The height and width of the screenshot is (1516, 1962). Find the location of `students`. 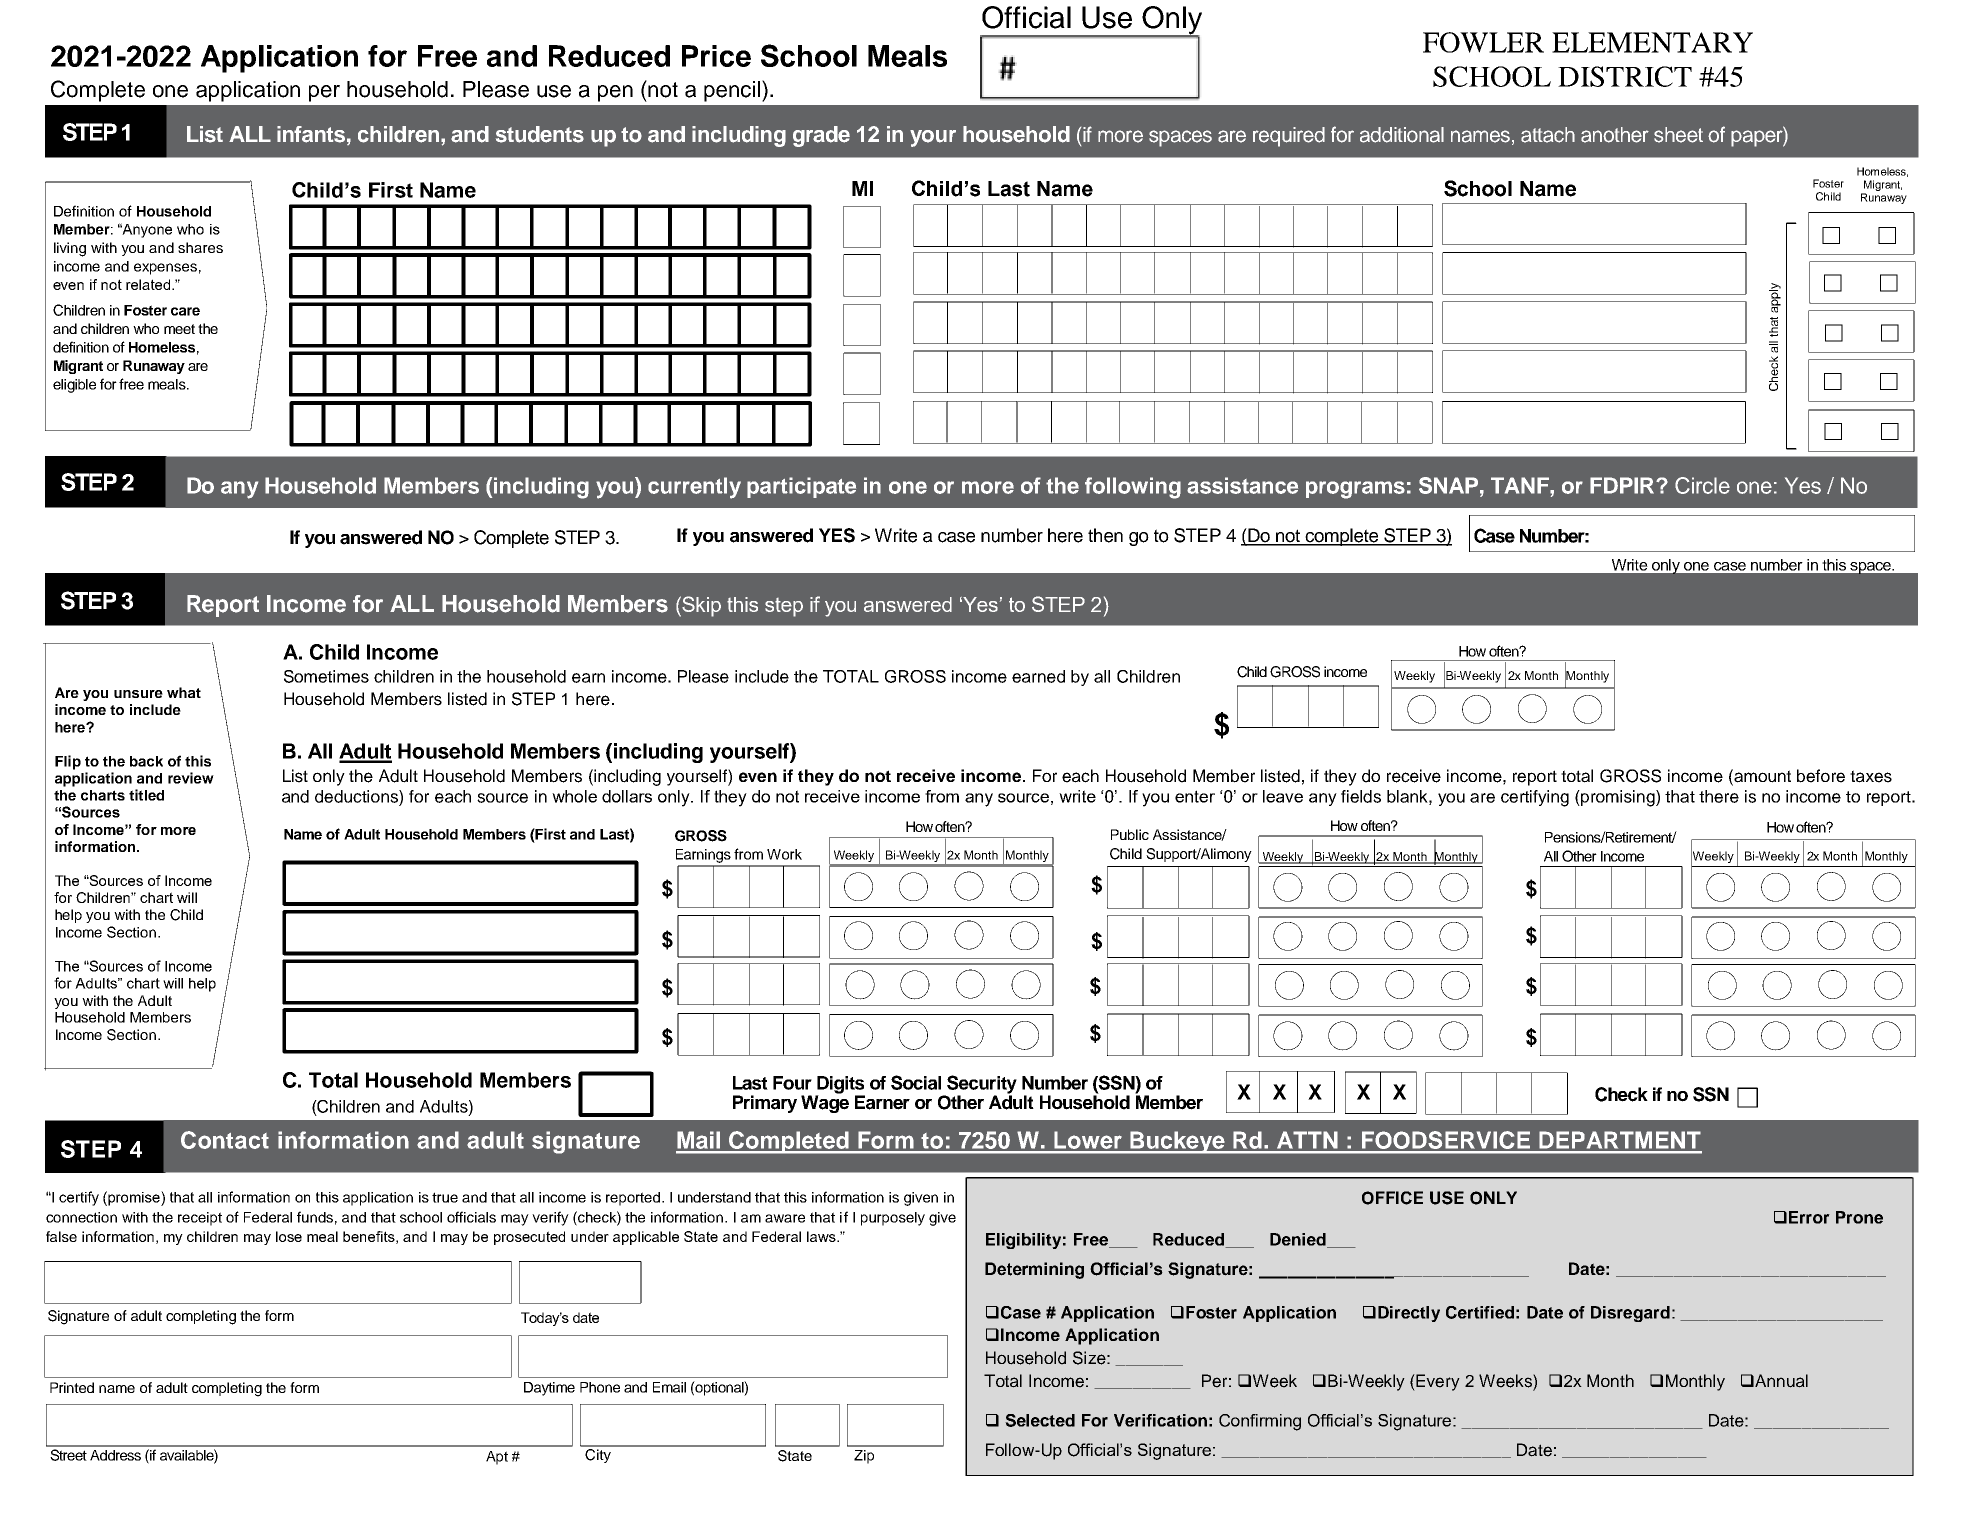

students is located at coordinates (540, 134).
